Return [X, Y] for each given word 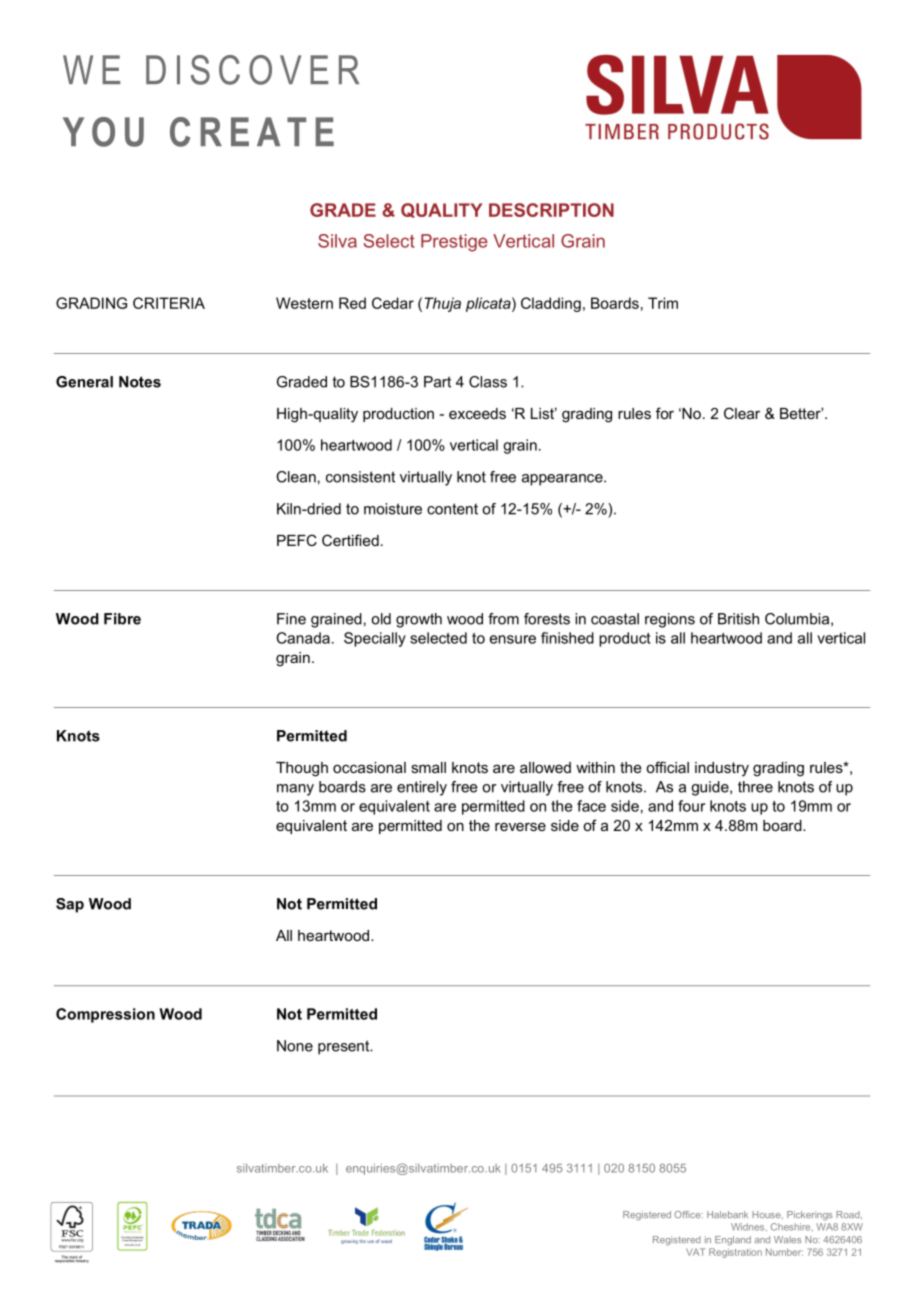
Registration [735, 1253]
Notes [140, 382]
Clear [742, 413]
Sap [70, 905]
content [452, 509]
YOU [103, 132]
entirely [422, 788]
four [691, 806]
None [295, 1046]
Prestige [454, 243]
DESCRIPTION [551, 210]
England [733, 1240]
